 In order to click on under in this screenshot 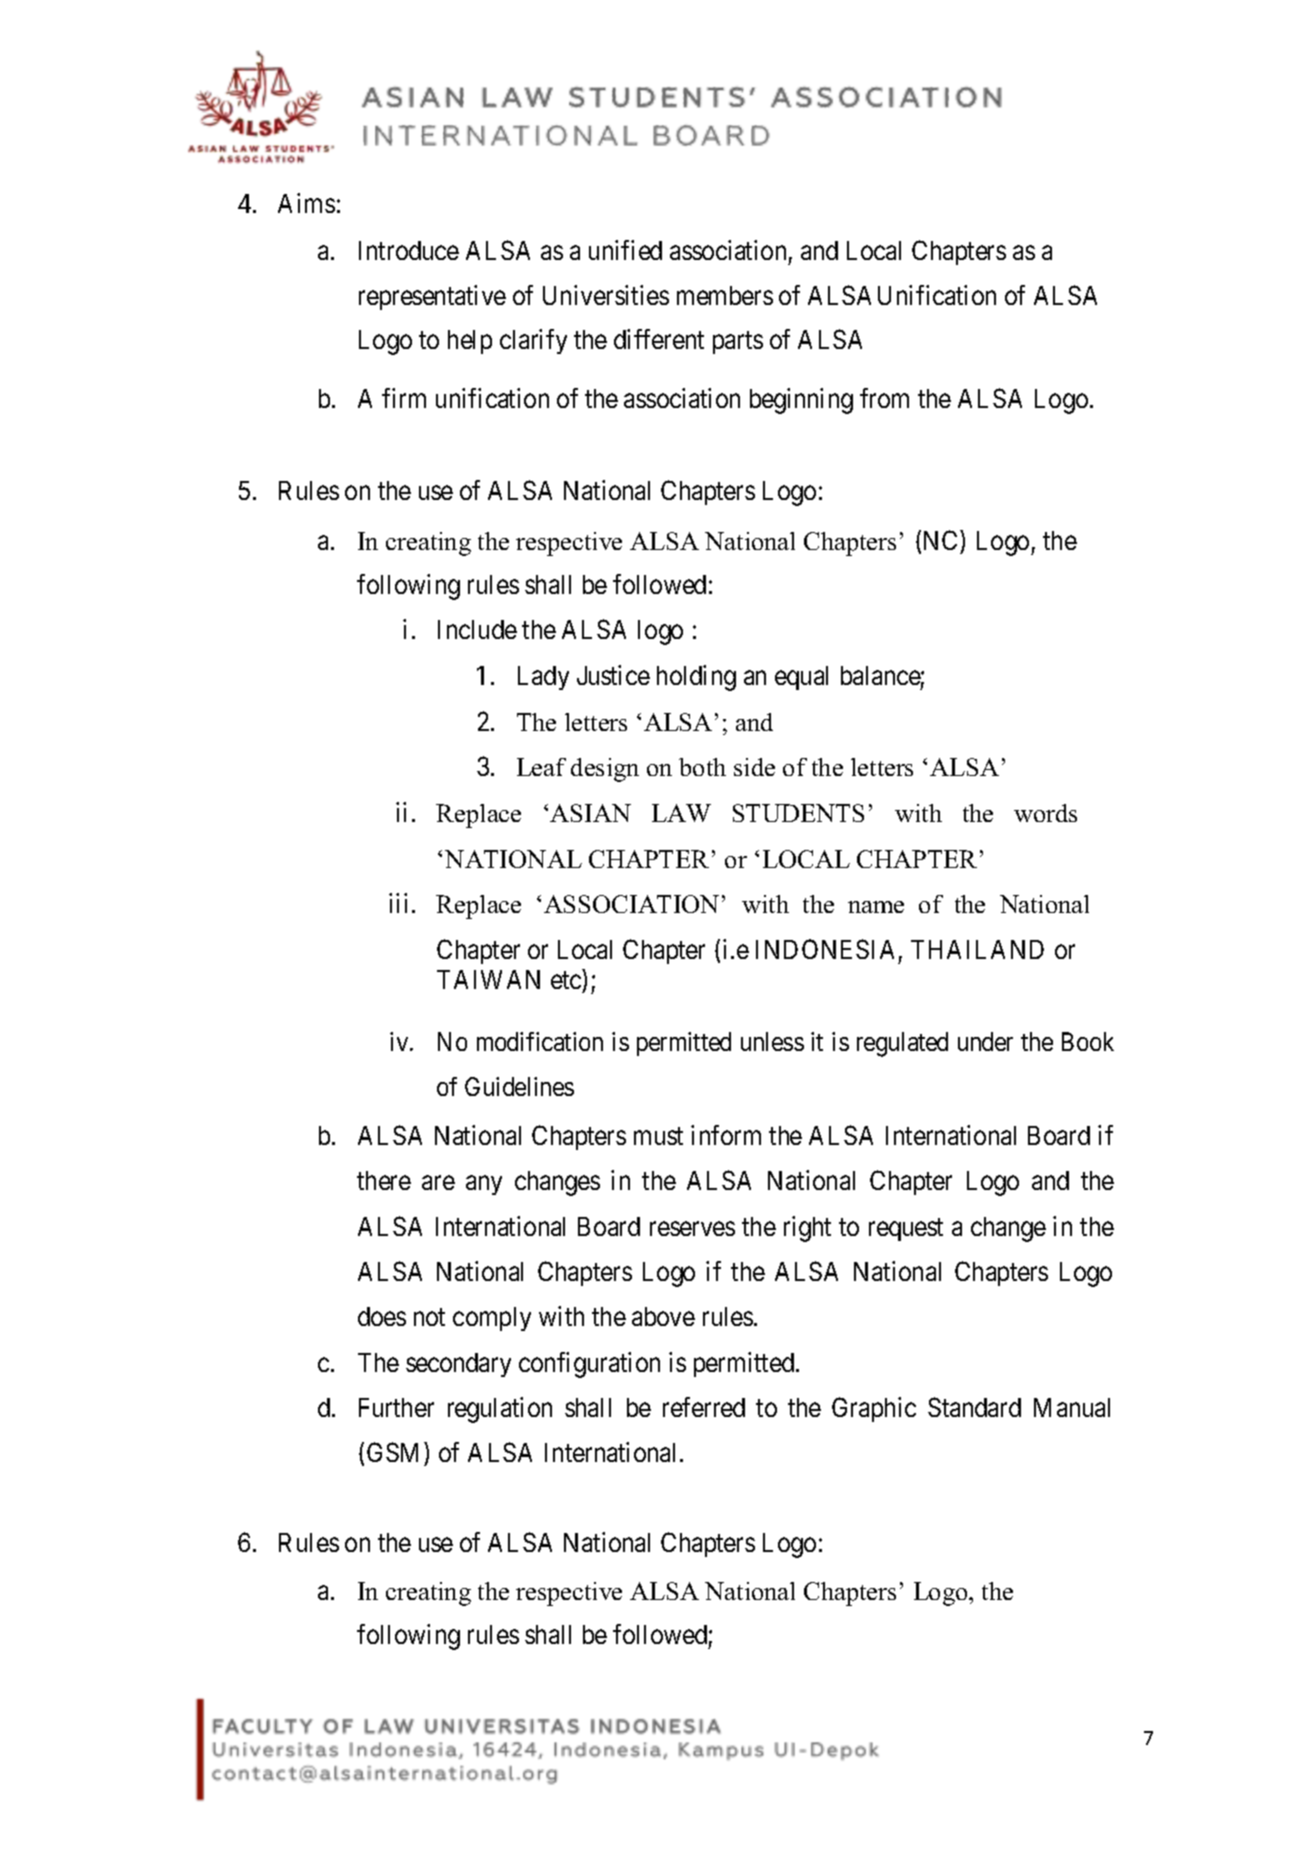, I will do `click(985, 1041)`.
